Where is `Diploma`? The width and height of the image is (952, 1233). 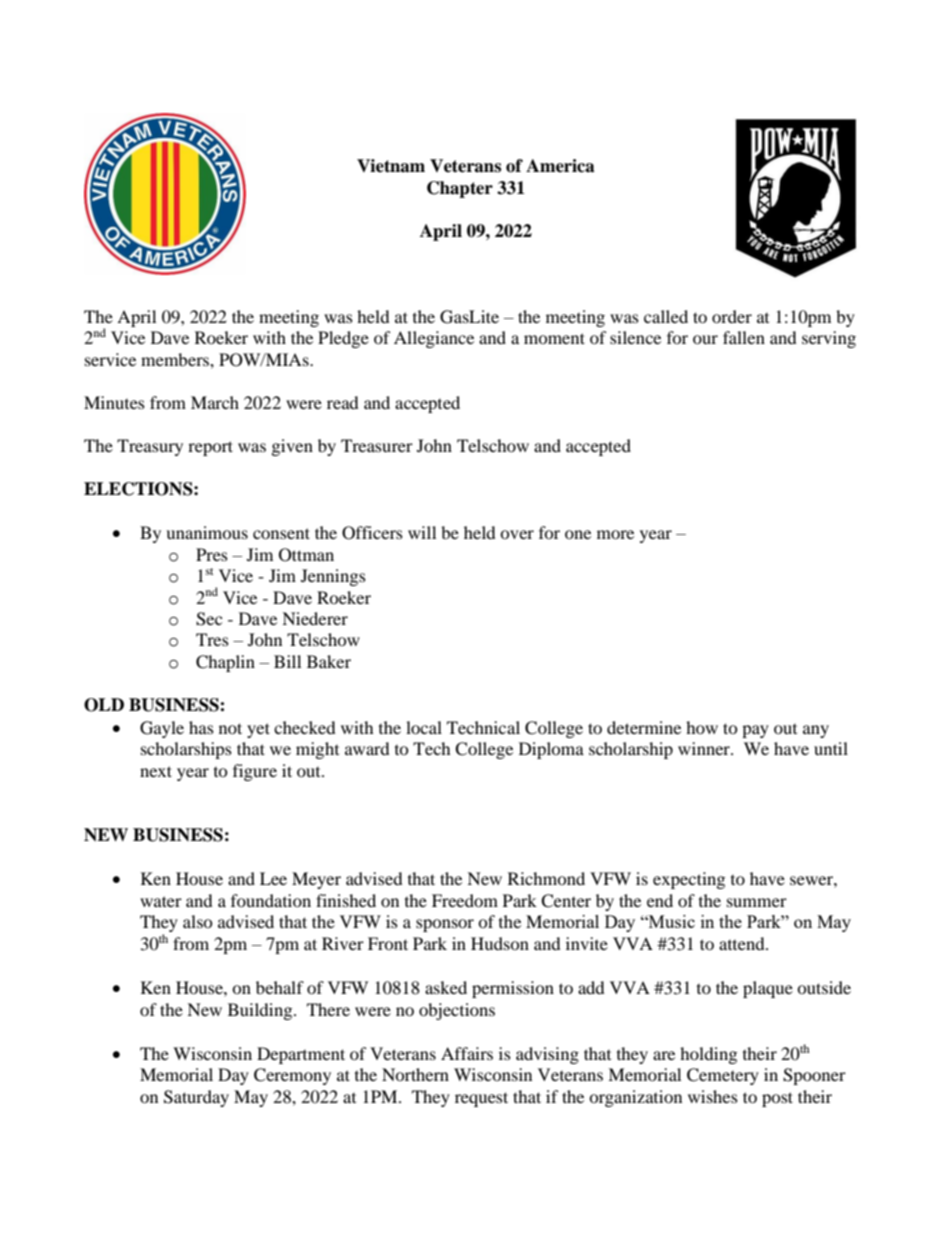 Diploma is located at coordinates (551, 750).
